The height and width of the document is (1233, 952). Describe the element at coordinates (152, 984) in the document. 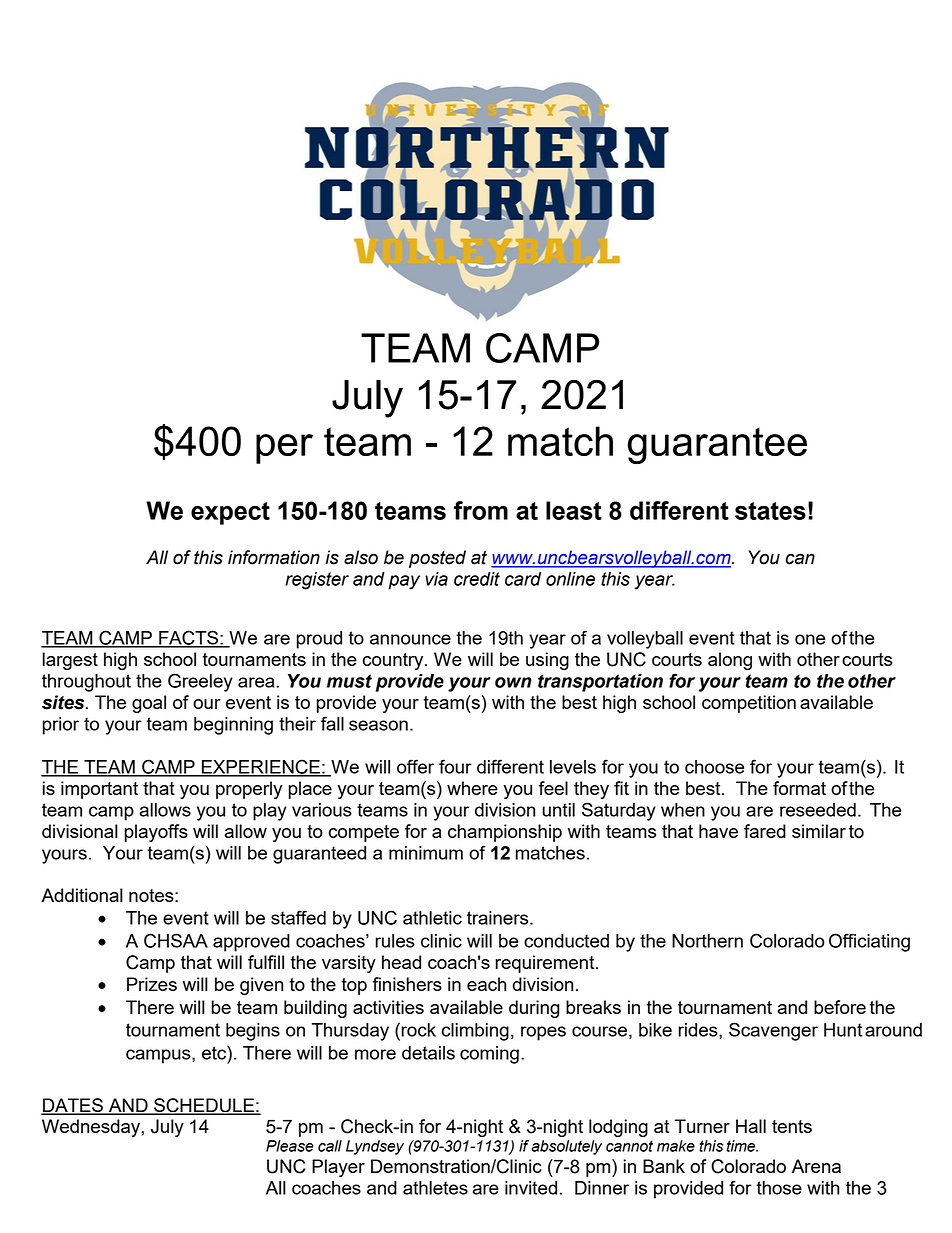

I see `Prizes` at that location.
